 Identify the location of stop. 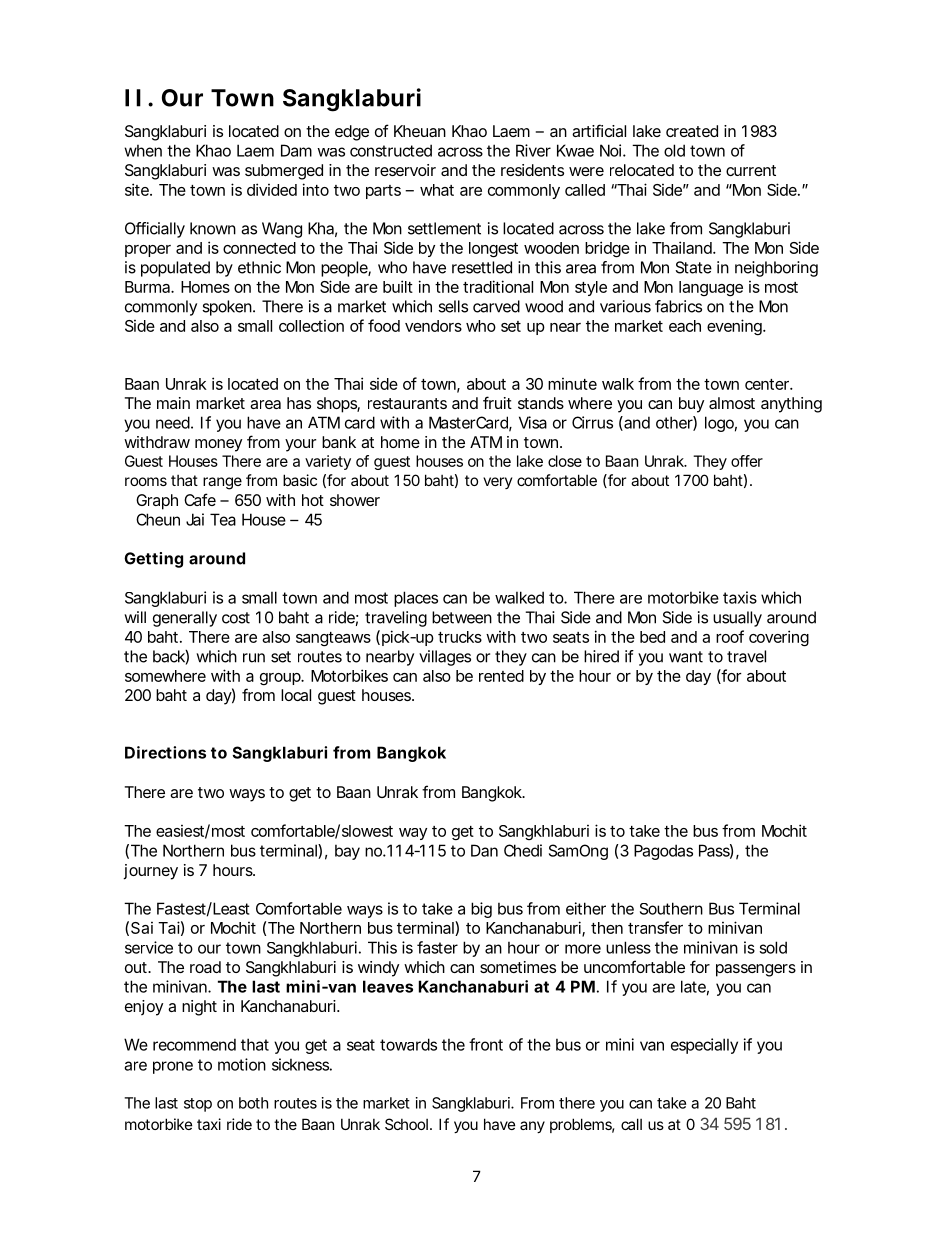
(198, 1105).
